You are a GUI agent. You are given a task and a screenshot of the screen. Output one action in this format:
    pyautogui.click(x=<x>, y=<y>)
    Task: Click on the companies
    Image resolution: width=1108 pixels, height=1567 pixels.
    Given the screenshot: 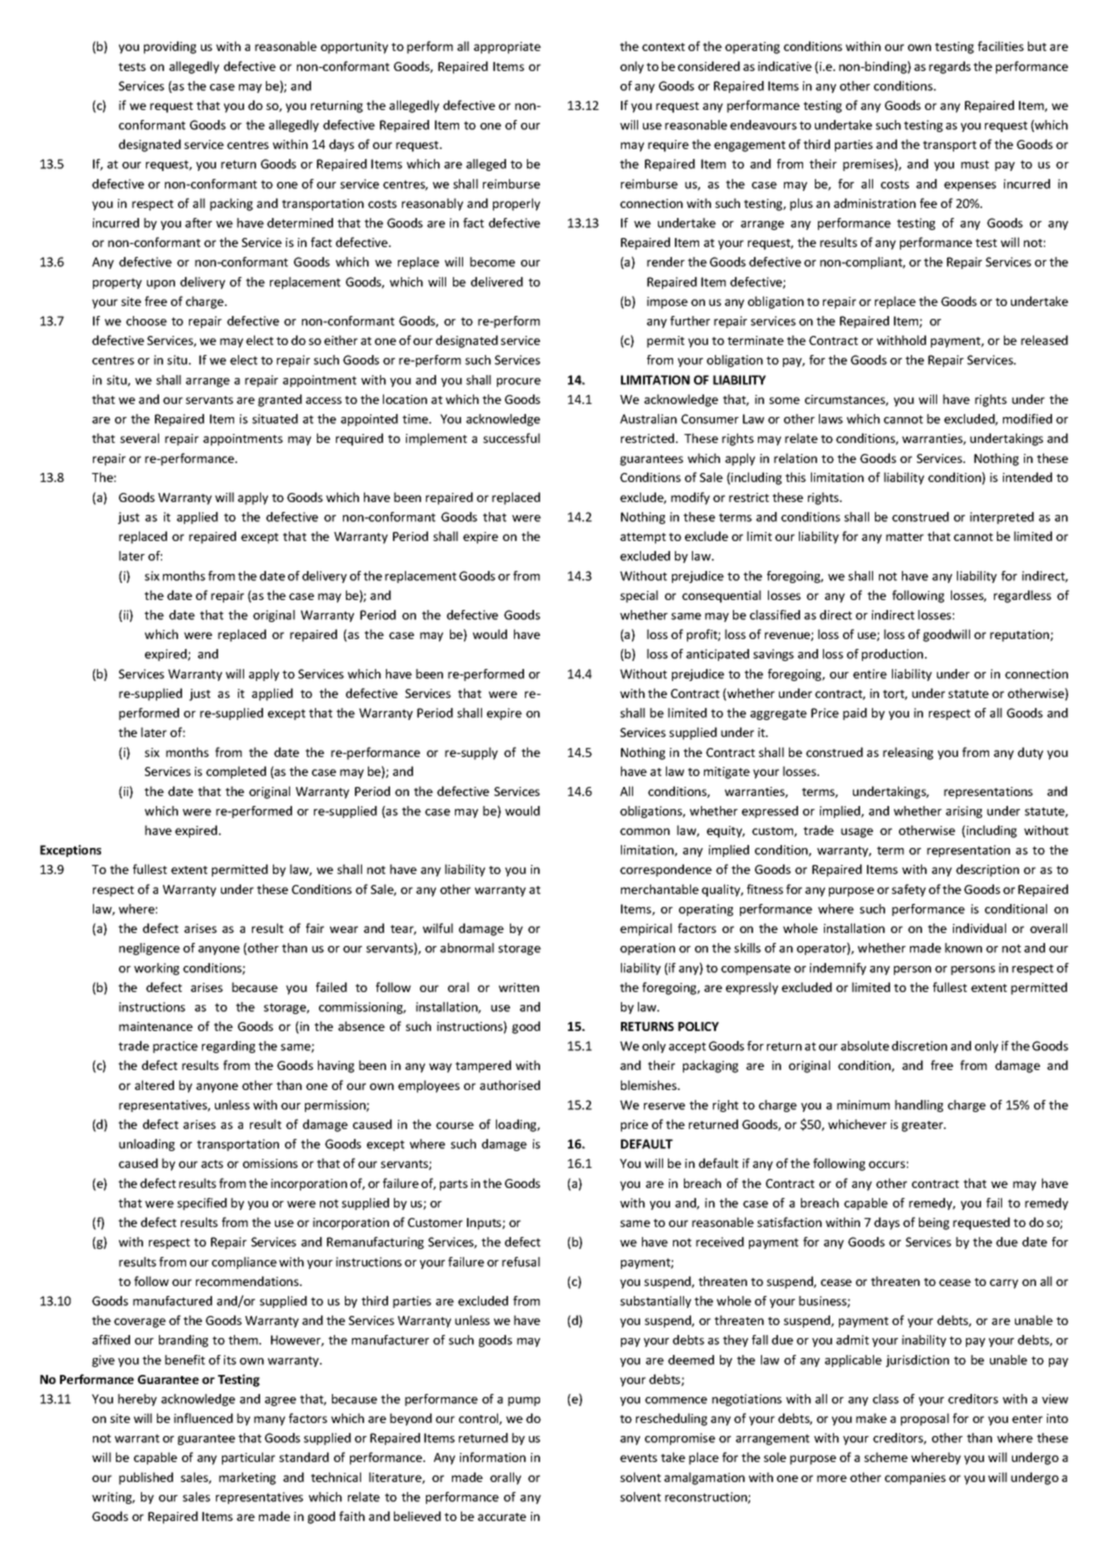 What is the action you would take?
    pyautogui.click(x=915, y=1479)
